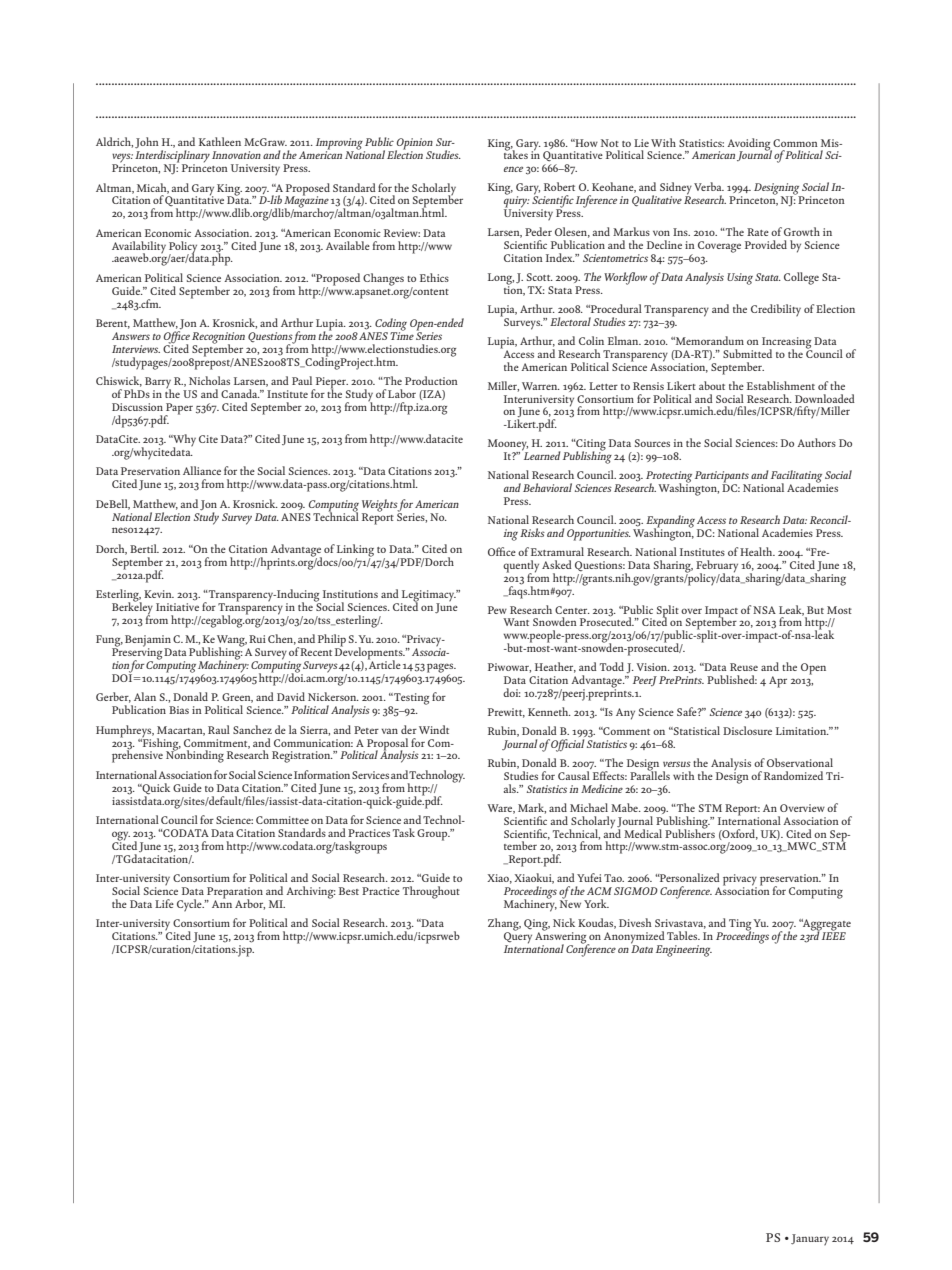 The width and height of the screenshot is (952, 1270). Describe the element at coordinates (202, 470) in the screenshot. I see `Alliance` at that location.
